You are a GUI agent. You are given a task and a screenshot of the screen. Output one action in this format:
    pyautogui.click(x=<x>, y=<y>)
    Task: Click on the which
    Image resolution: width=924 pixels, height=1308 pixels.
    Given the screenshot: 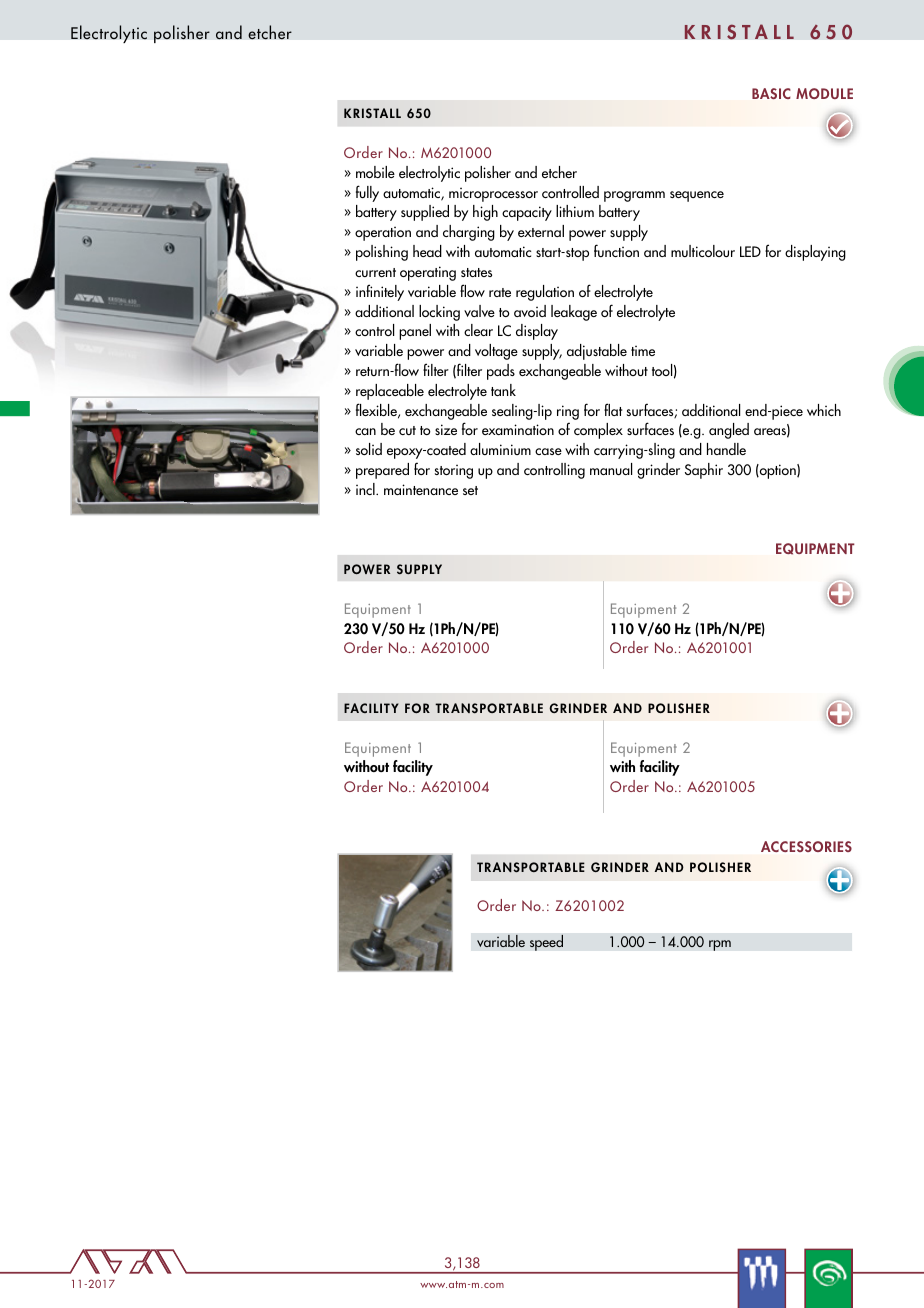 What is the action you would take?
    pyautogui.click(x=824, y=410)
